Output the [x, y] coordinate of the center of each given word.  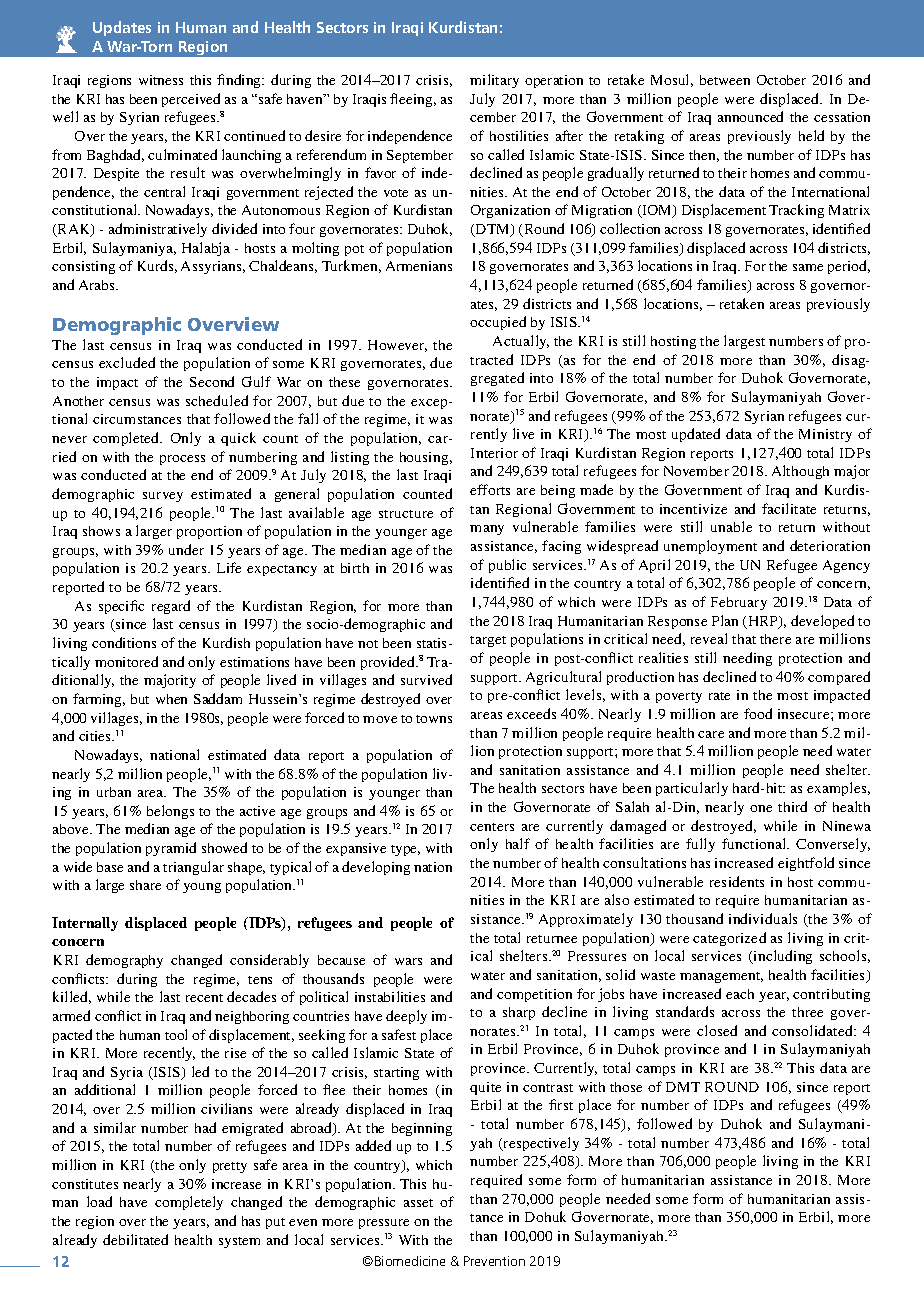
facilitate [789, 508]
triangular [193, 868]
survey [163, 497]
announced [750, 116]
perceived [191, 100]
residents [737, 881]
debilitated [135, 1239]
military [494, 81]
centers [492, 827]
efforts [490, 489]
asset [418, 1203]
